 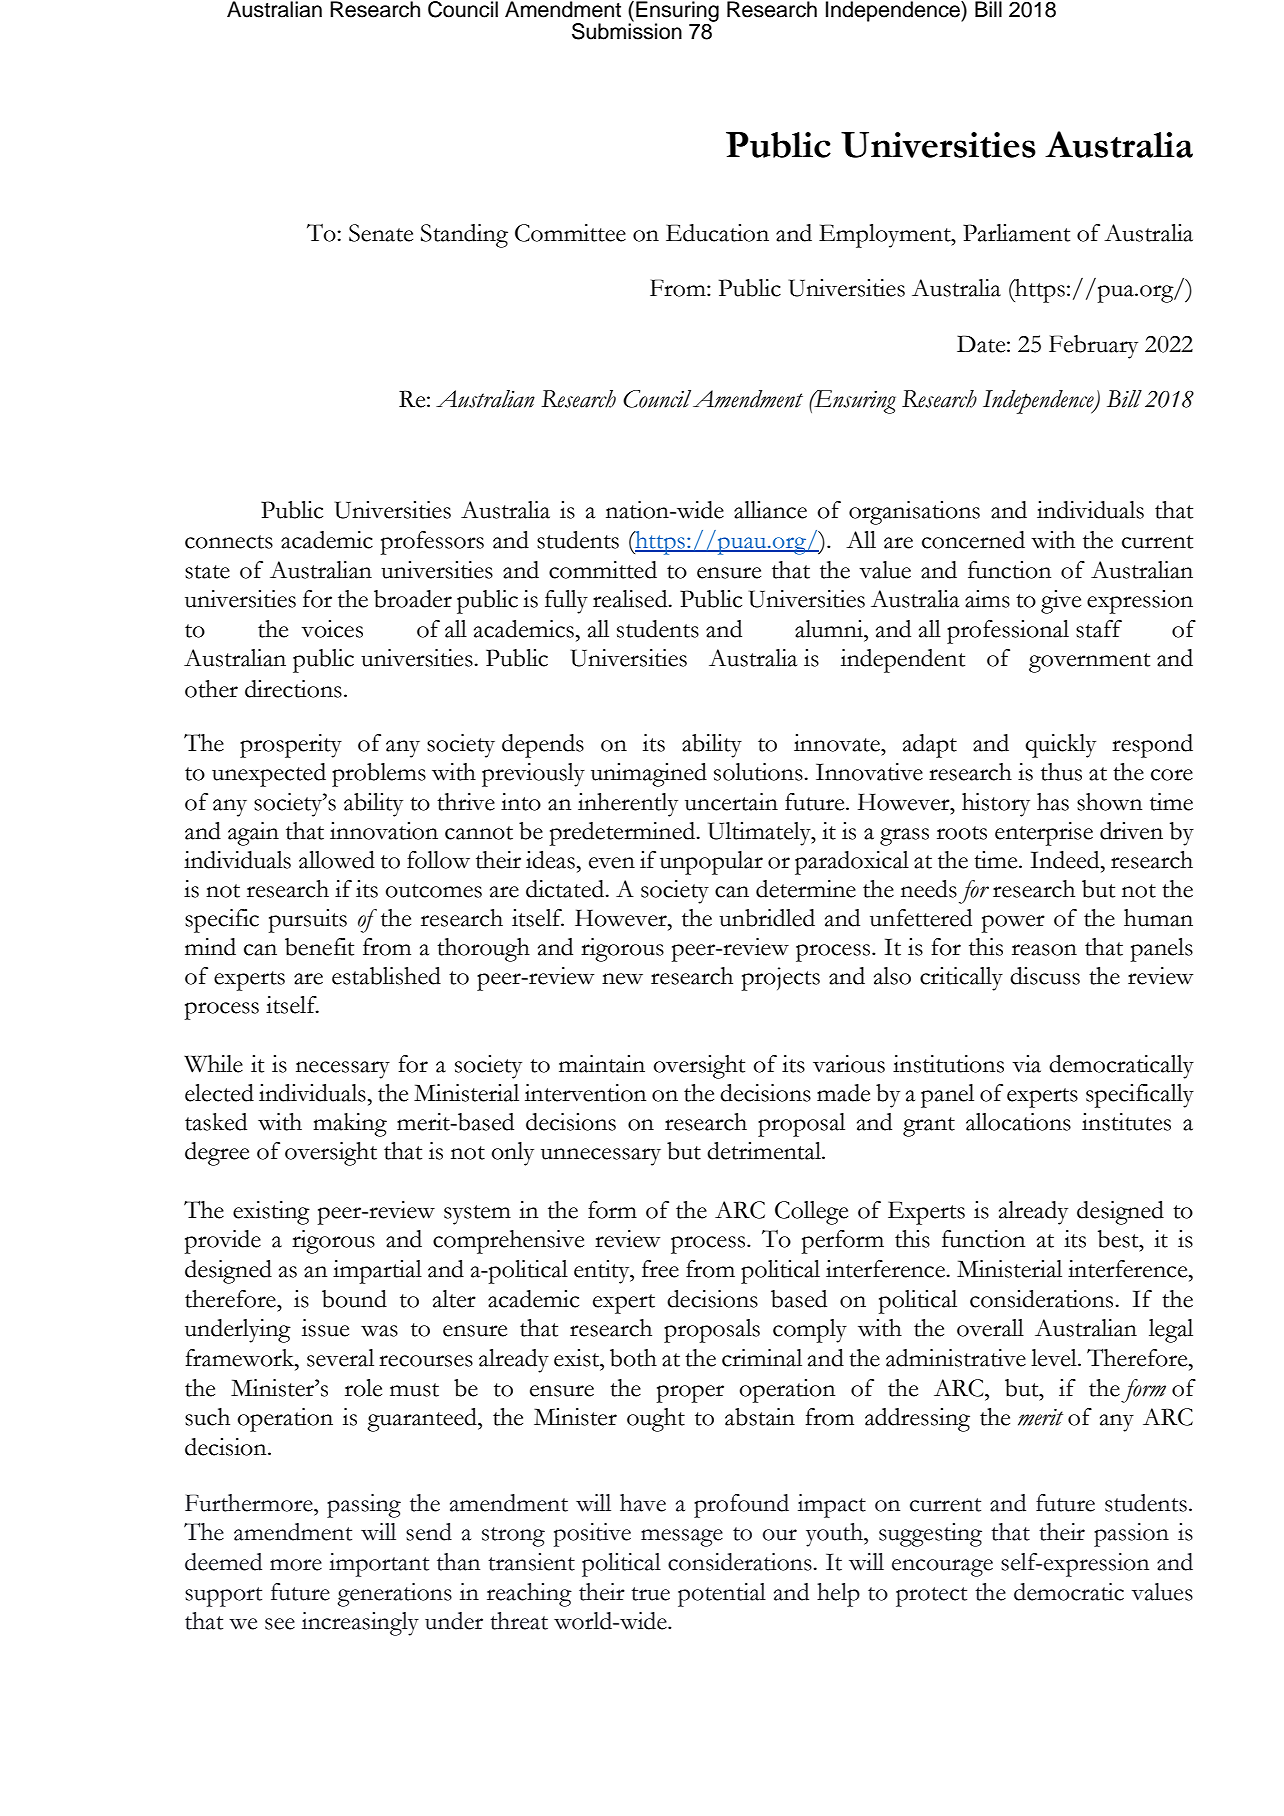 I want to click on Parliament, so click(x=1016, y=233).
